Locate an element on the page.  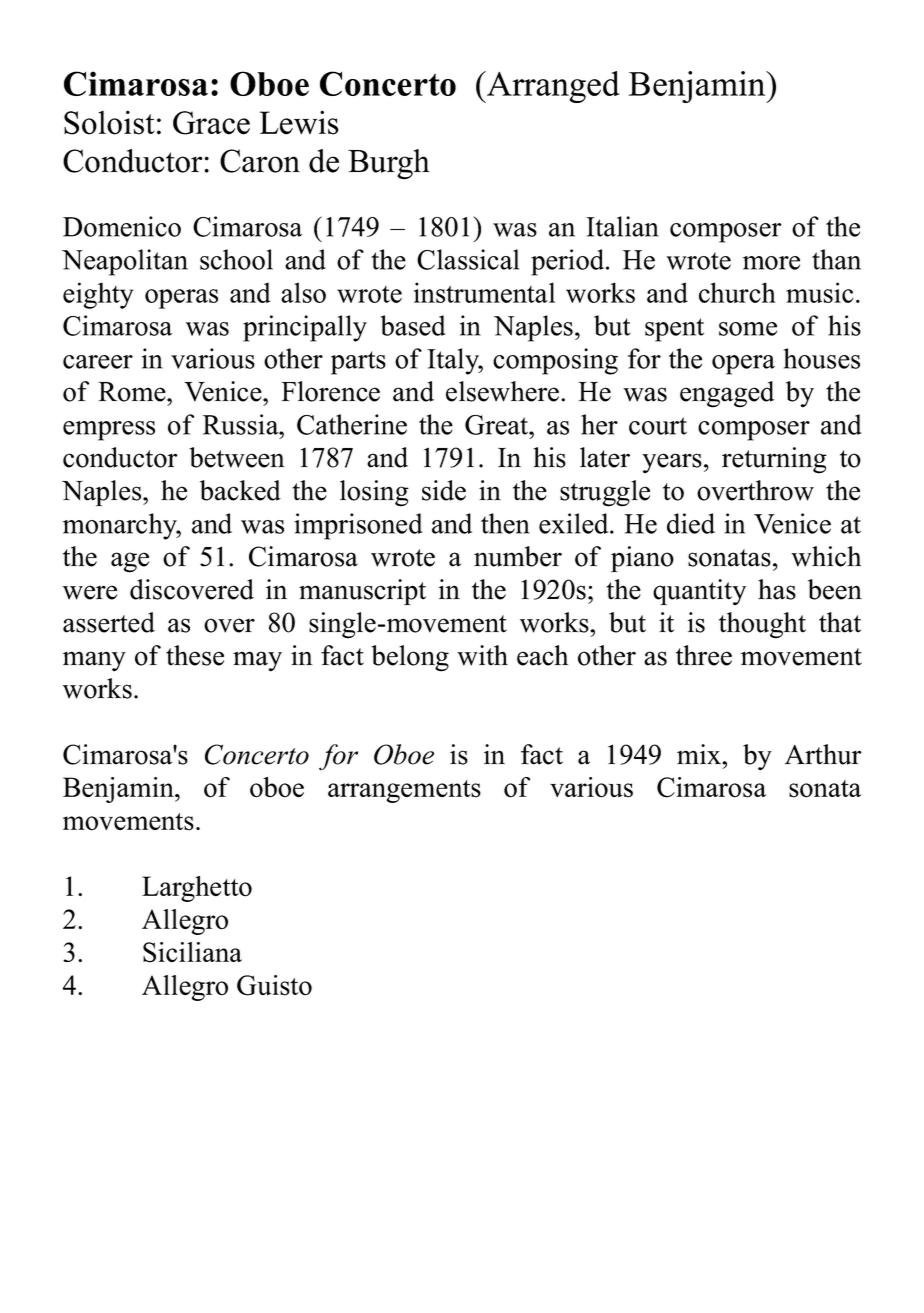
Arthur is located at coordinates (823, 754).
